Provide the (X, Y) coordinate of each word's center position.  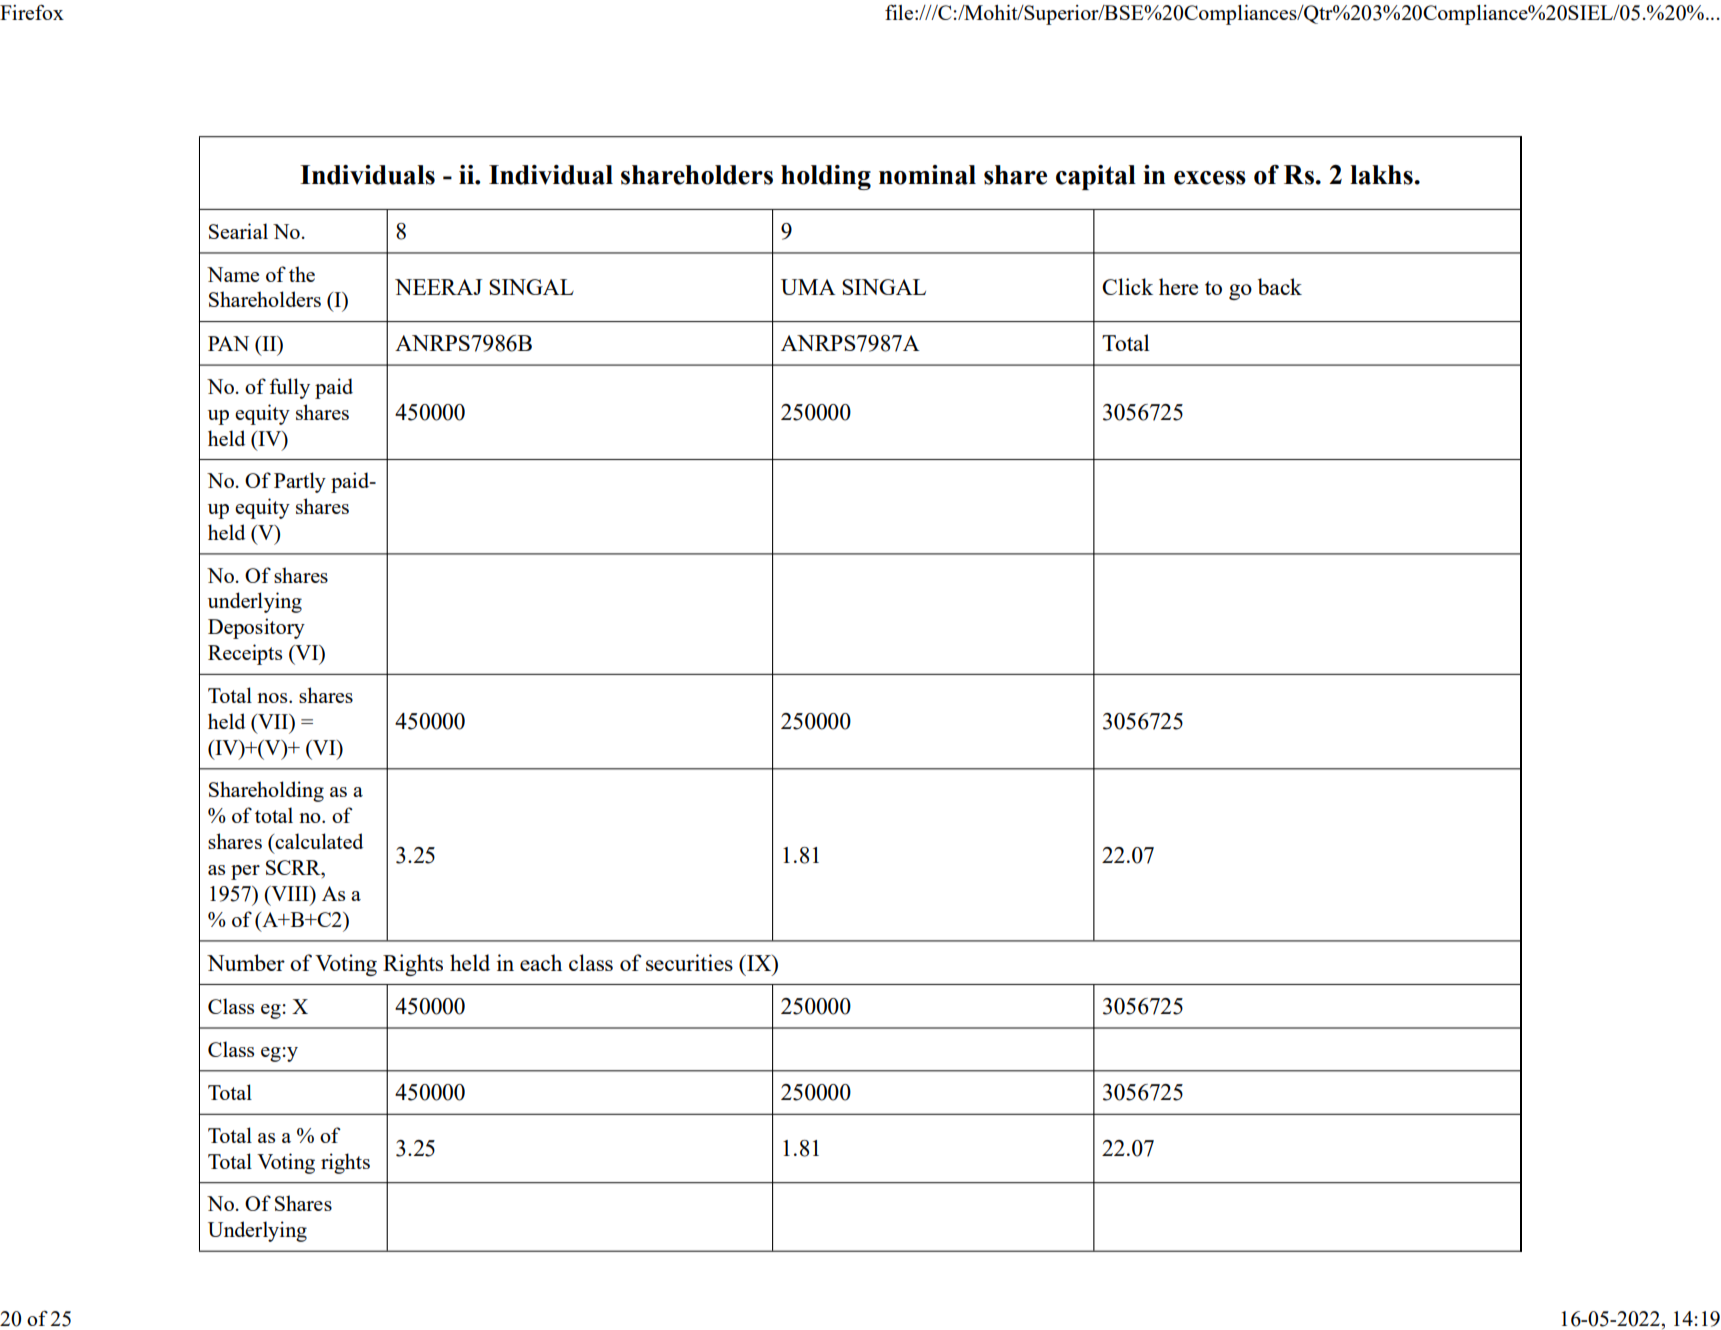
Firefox (32, 12)
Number (246, 962)
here (1178, 286)
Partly (300, 482)
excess (1210, 178)
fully (289, 388)
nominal (927, 175)
